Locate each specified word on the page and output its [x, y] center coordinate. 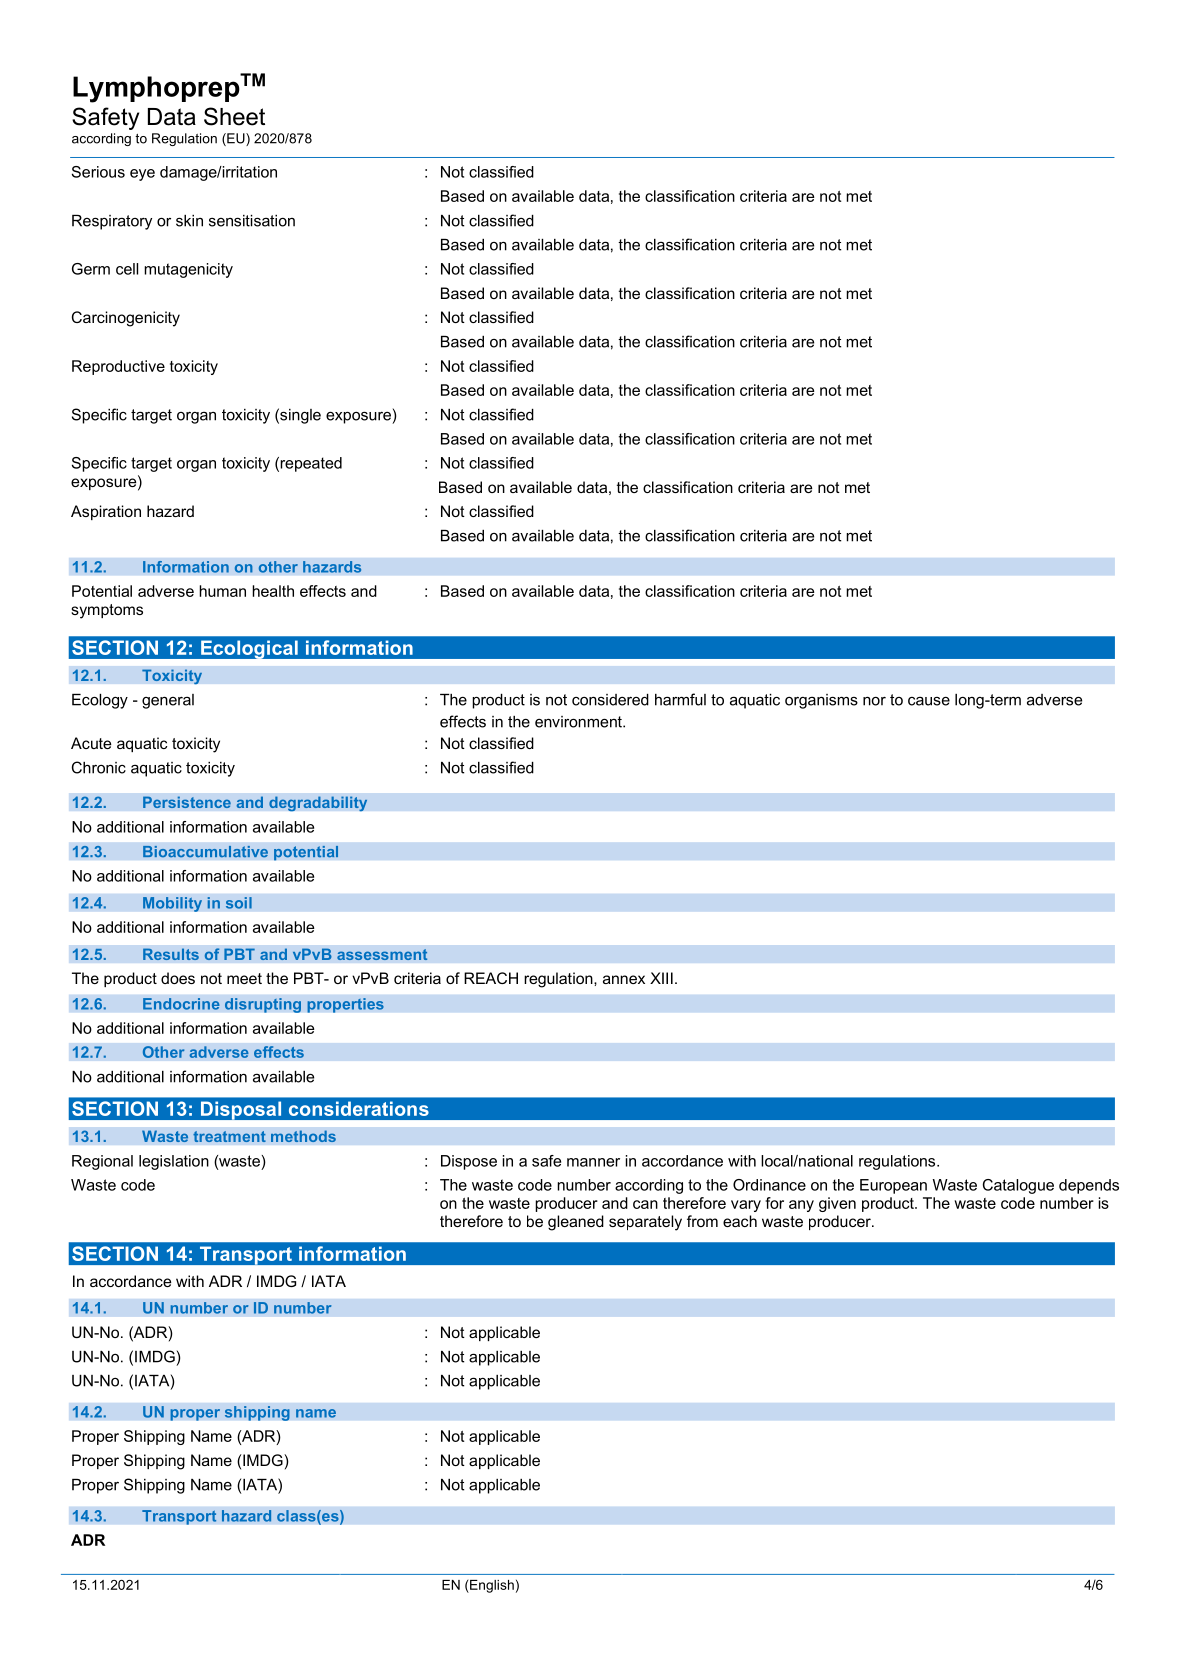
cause [929, 701]
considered [610, 700]
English [491, 1586]
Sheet [234, 116]
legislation [174, 1162]
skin [189, 221]
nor [874, 701]
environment [579, 722]
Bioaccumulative [205, 851]
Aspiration [106, 512]
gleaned [576, 1223]
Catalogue [1018, 1186]
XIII [661, 978]
